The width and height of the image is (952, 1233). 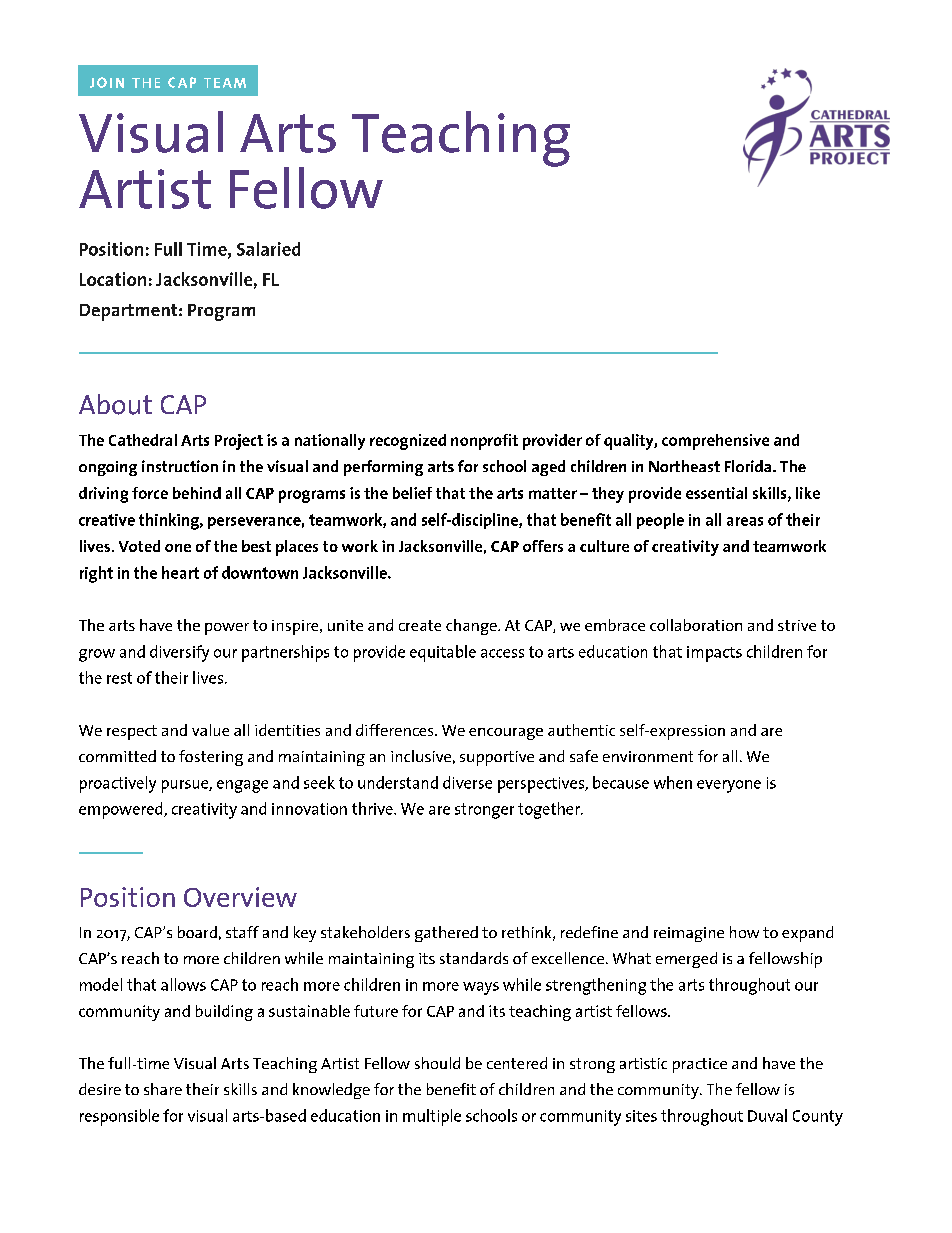 I want to click on JOIN, so click(x=107, y=82).
